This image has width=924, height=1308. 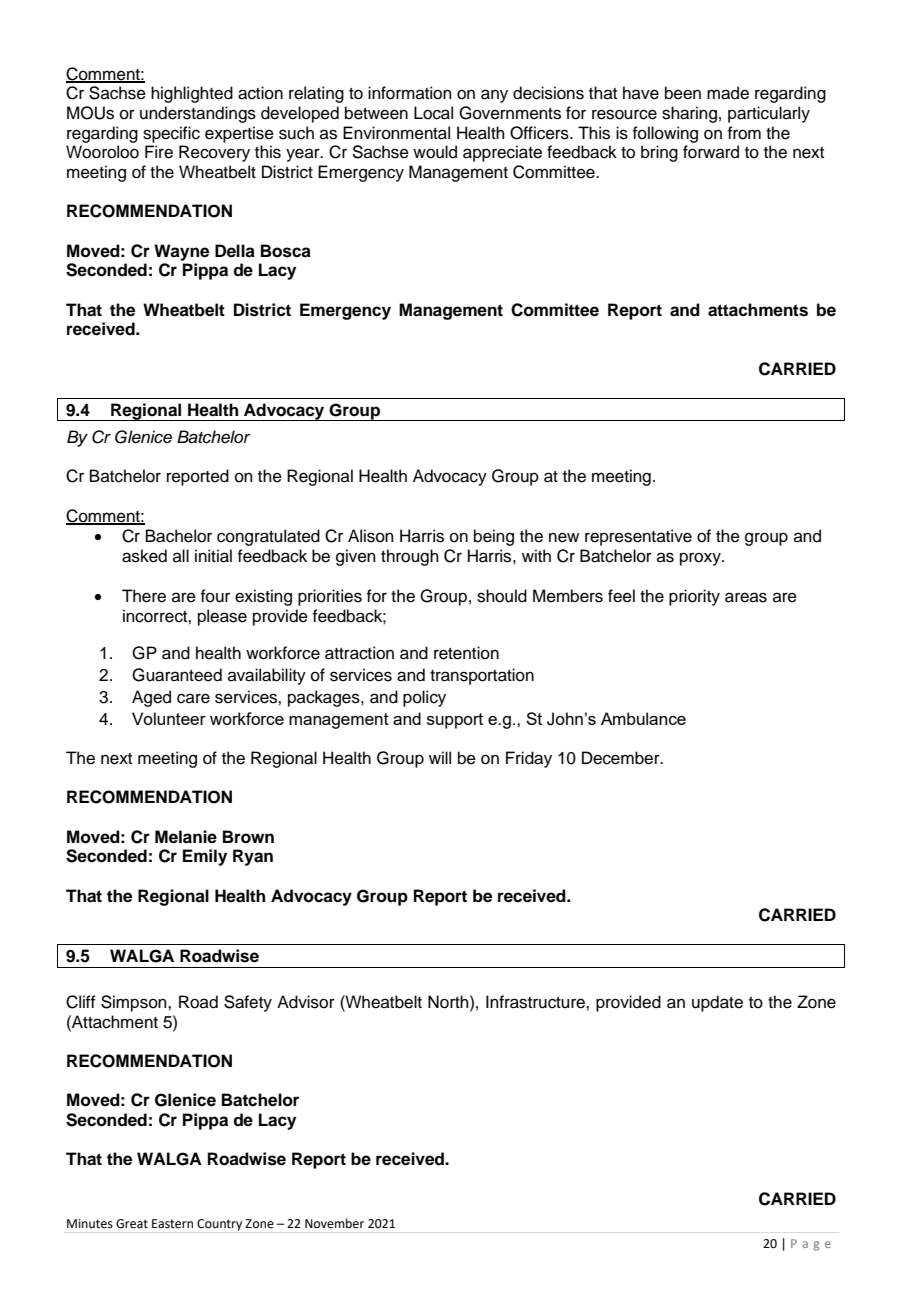 What do you see at coordinates (701, 559) in the image?
I see `proxy` at bounding box center [701, 559].
